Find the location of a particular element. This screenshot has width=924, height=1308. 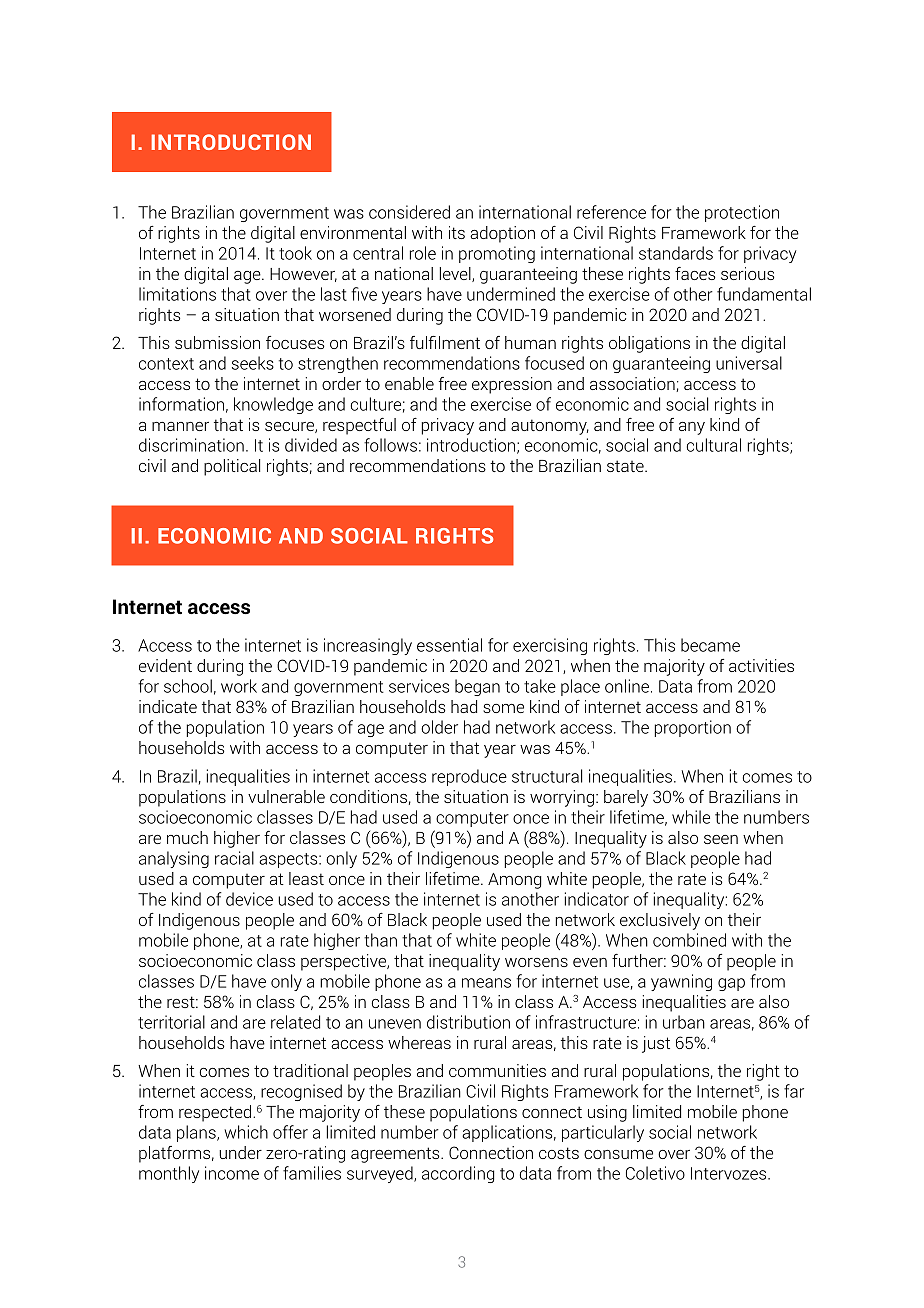

took is located at coordinates (295, 253).
